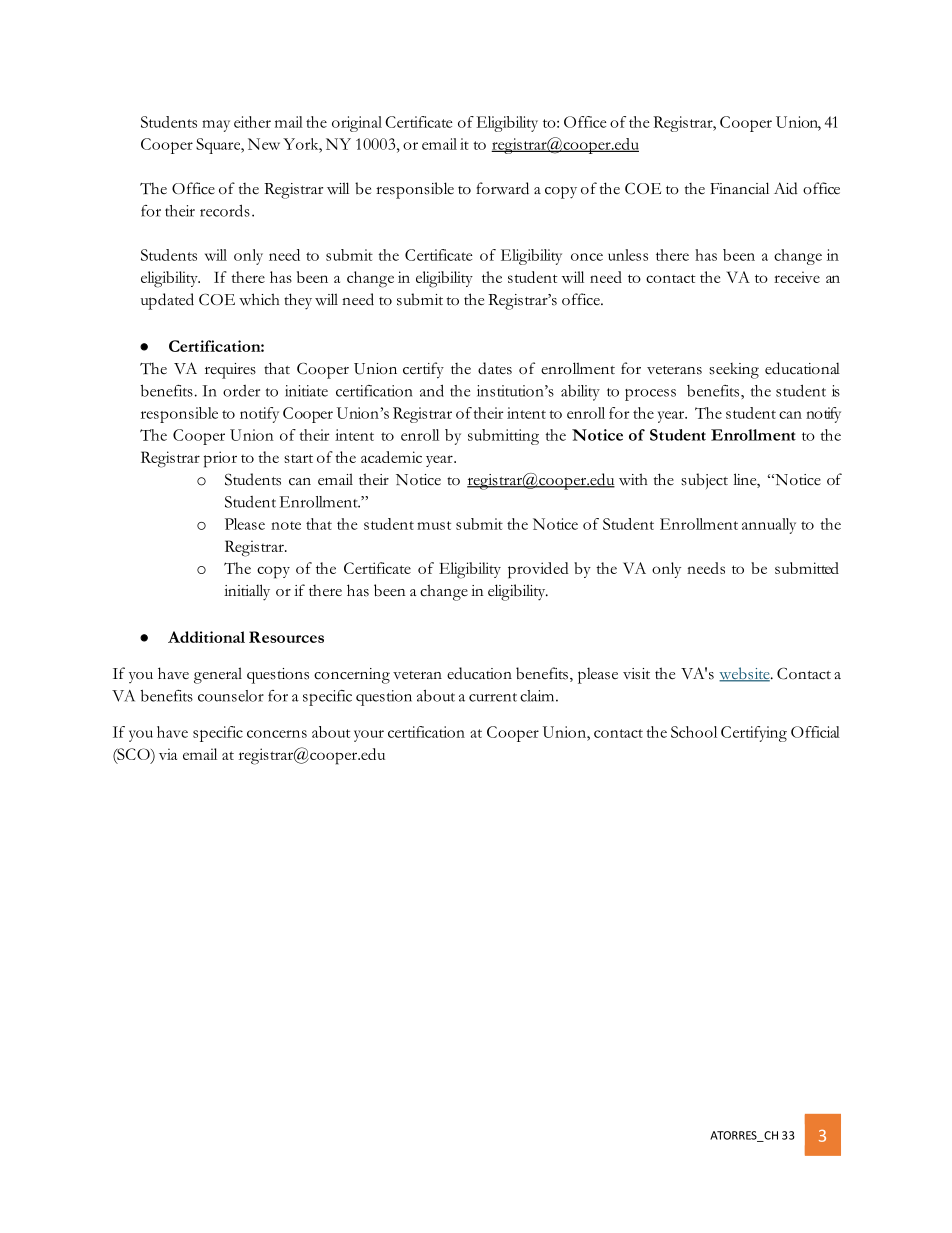 The width and height of the screenshot is (952, 1233). I want to click on which, so click(259, 299).
